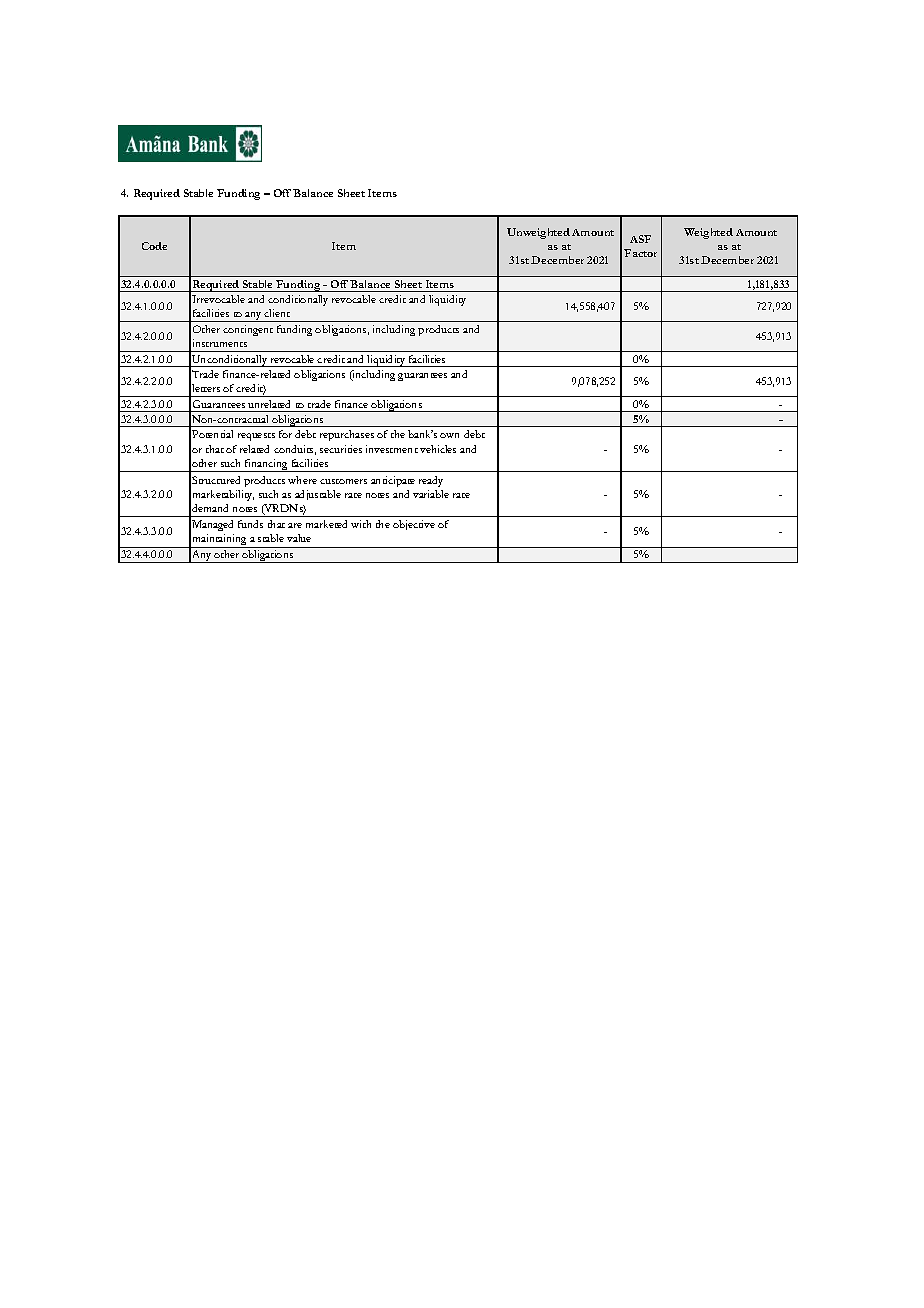 The height and width of the image is (1308, 924). Describe the element at coordinates (250, 524) in the image. I see `funds` at that location.
